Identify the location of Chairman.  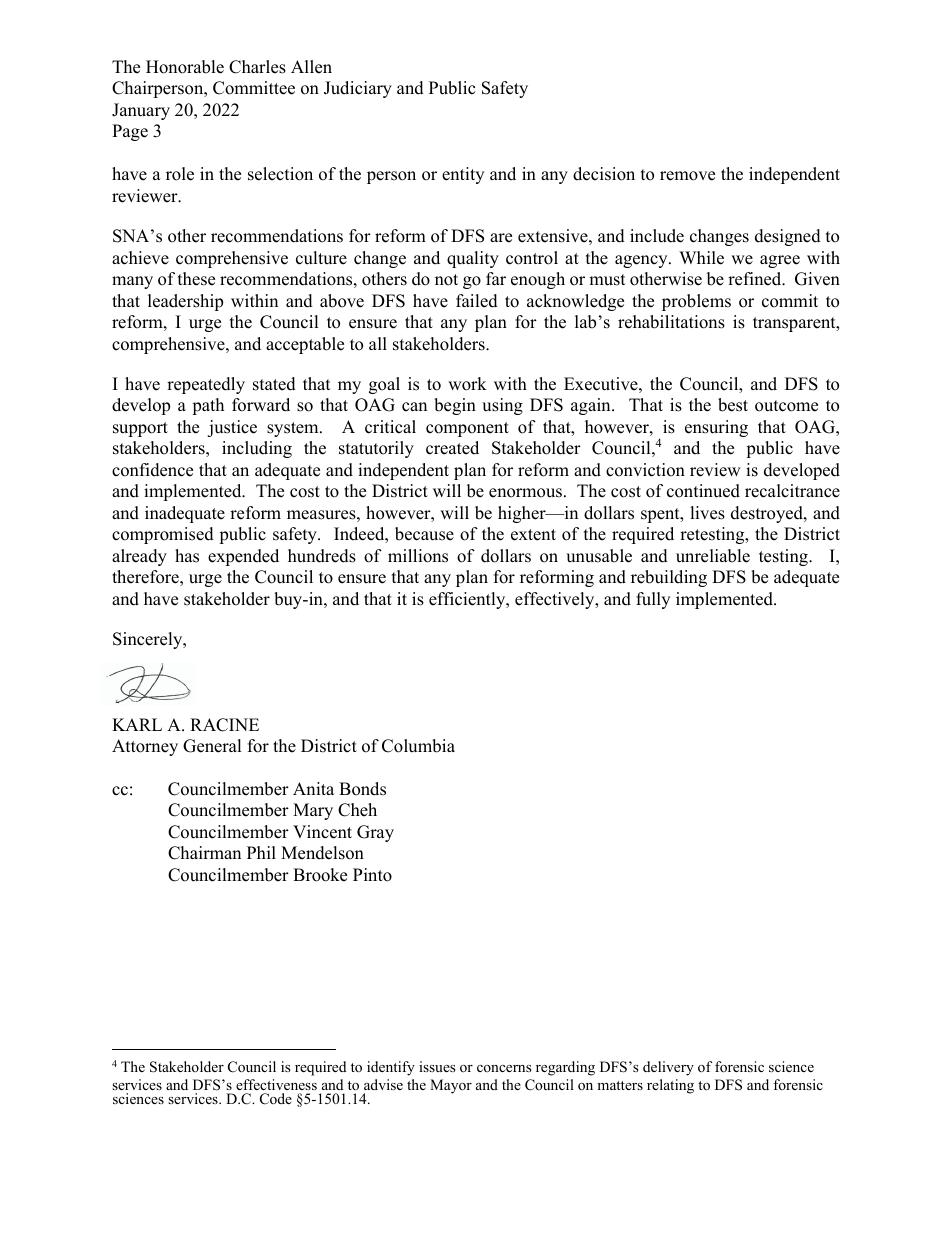
(204, 853).
